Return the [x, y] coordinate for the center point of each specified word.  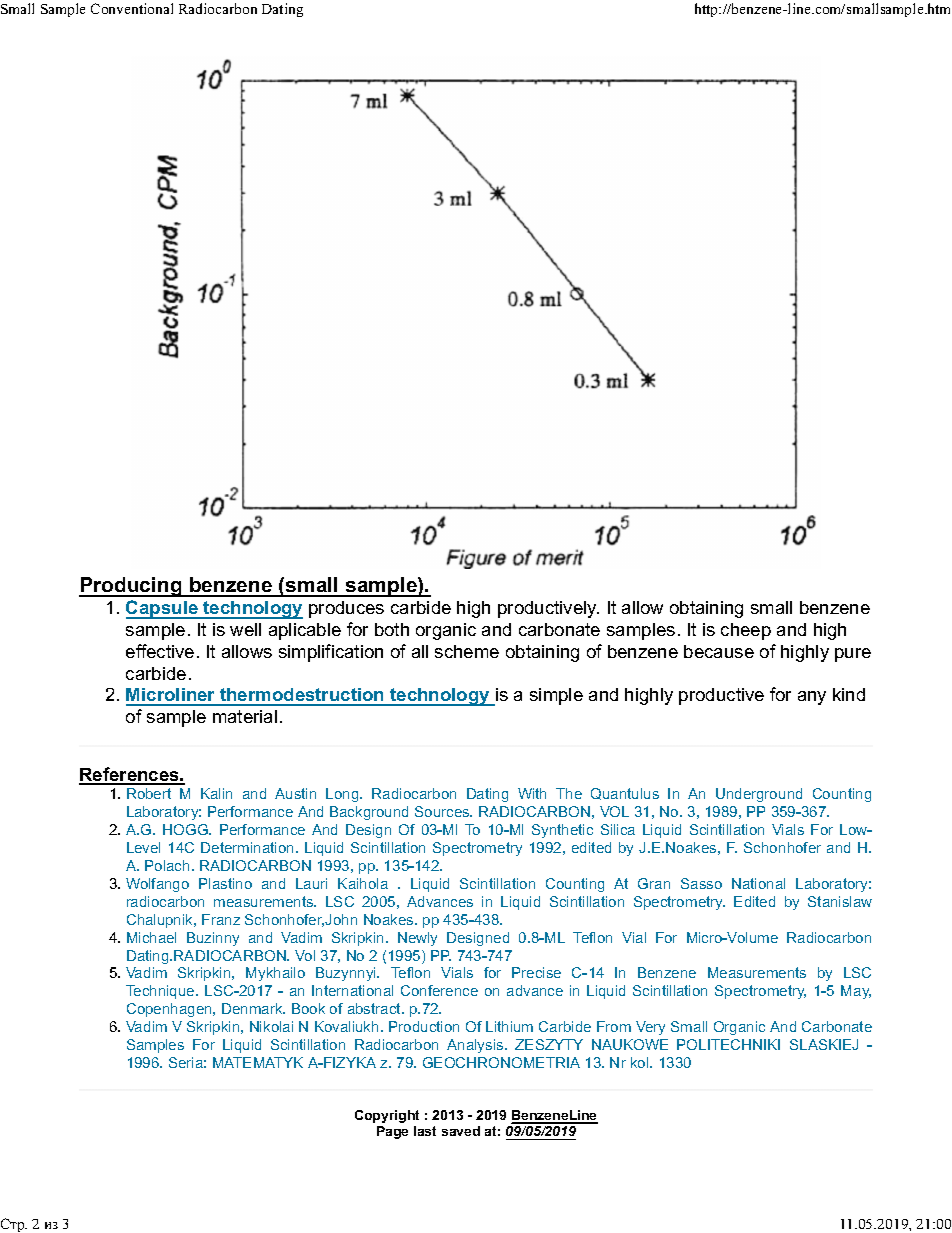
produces [346, 609]
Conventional [132, 8]
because [719, 651]
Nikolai [271, 1026]
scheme [467, 651]
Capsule [163, 609]
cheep [746, 631]
